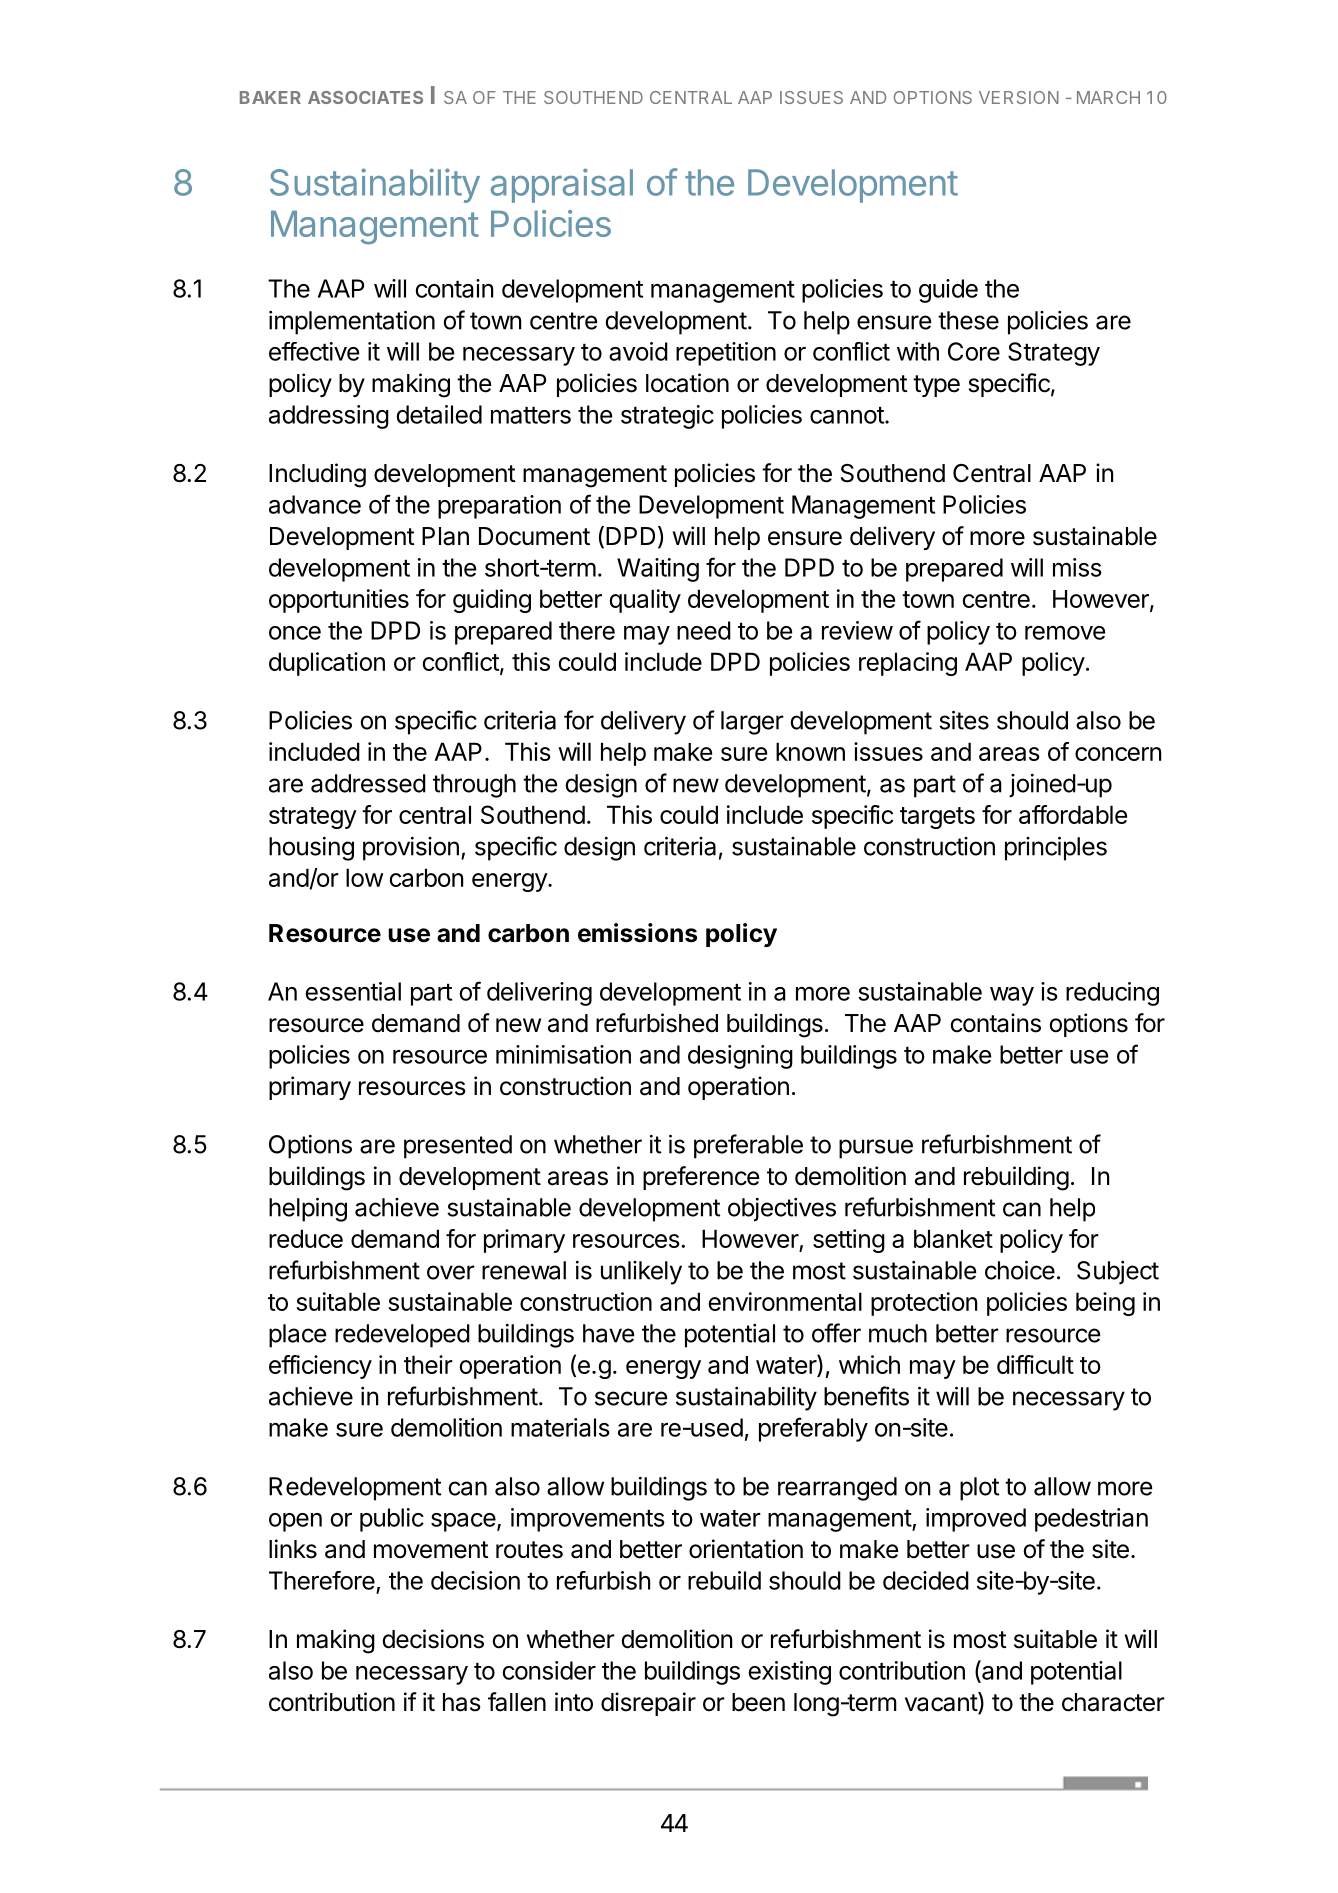  I want to click on VERSION, so click(1019, 97).
